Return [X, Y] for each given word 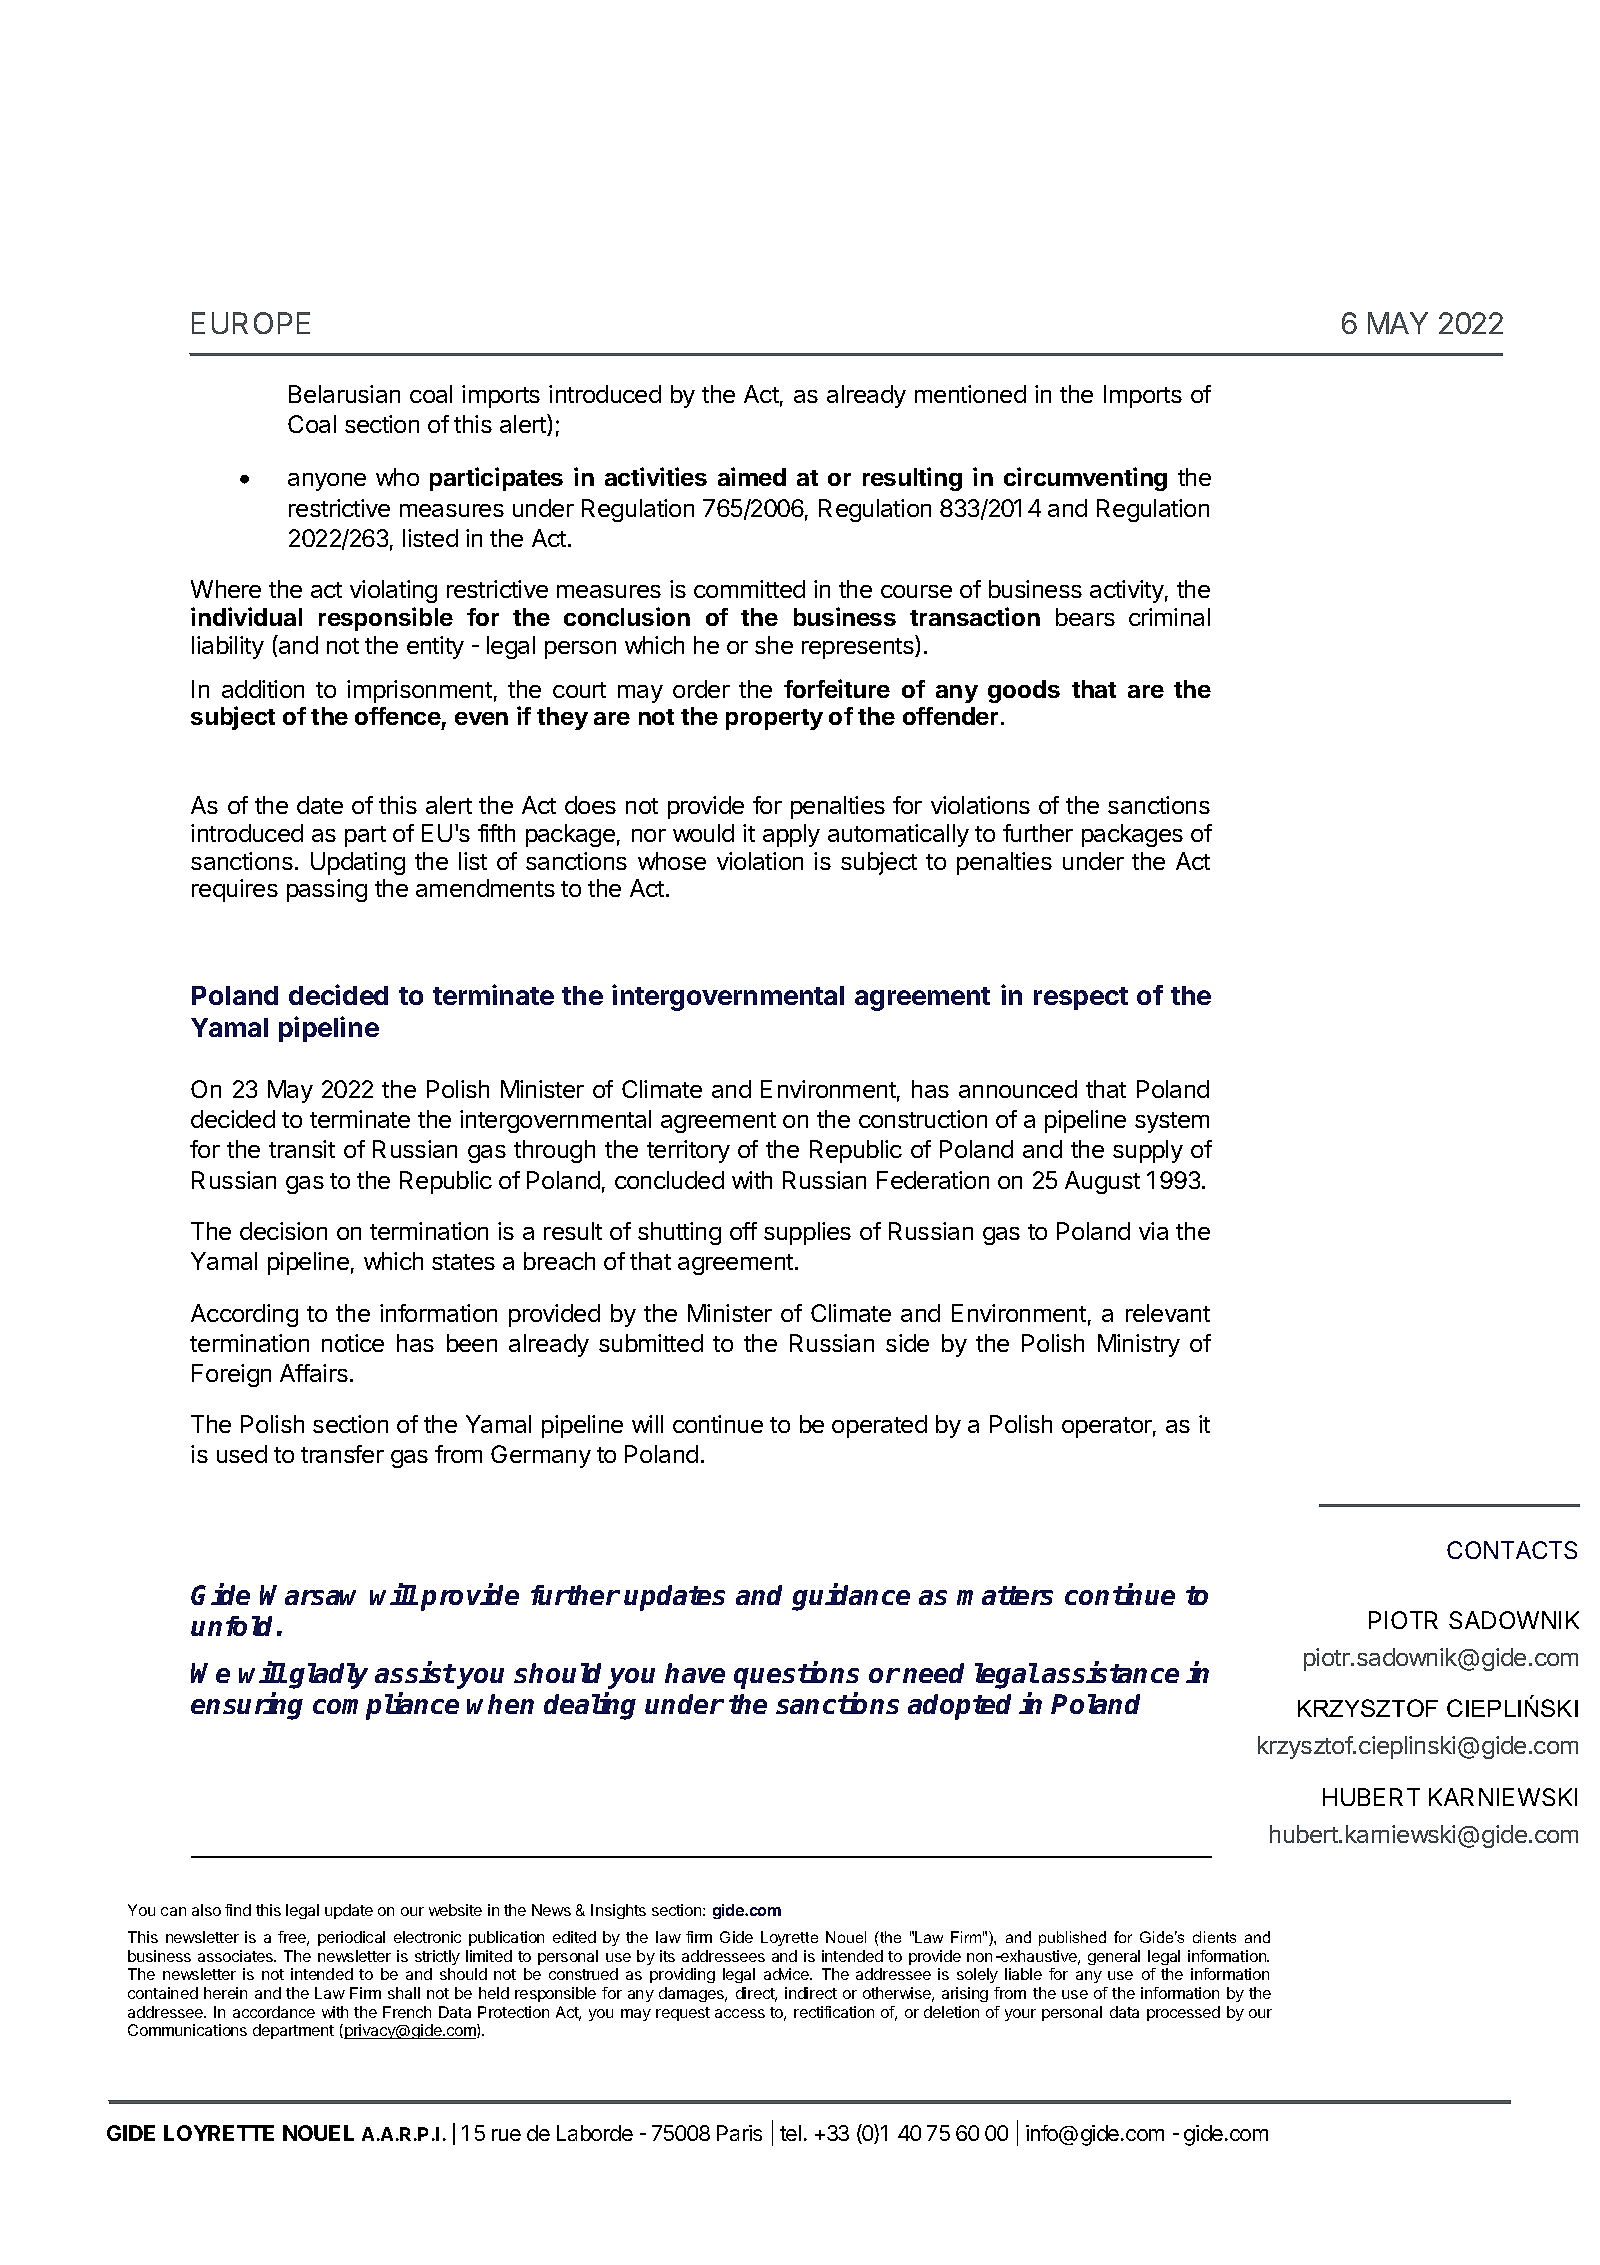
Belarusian [344, 394]
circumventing [1085, 479]
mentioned [970, 394]
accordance [274, 2012]
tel [790, 2133]
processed [1183, 2013]
